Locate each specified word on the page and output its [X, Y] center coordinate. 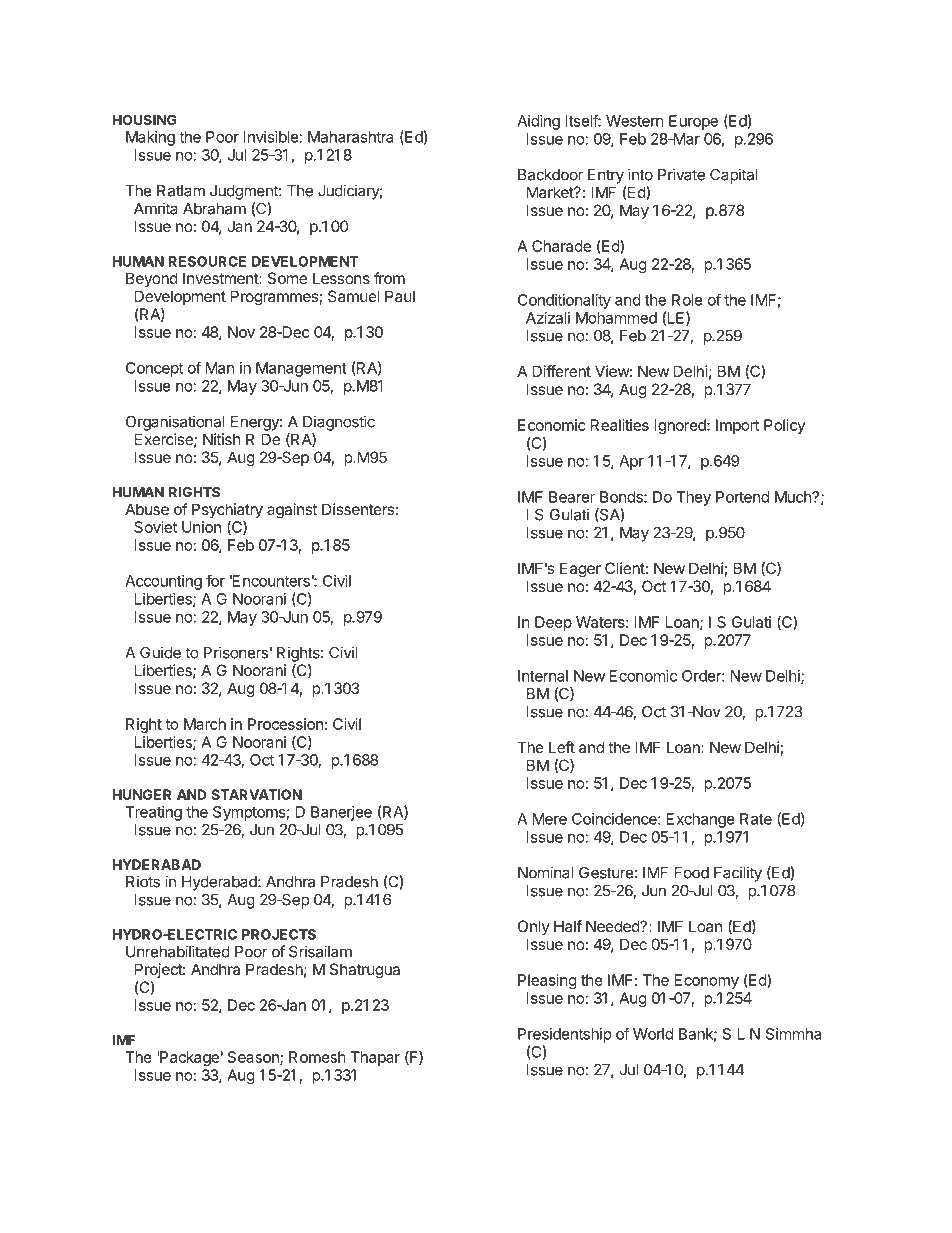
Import [737, 426]
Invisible [271, 137]
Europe [693, 122]
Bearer [572, 497]
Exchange [701, 820]
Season [254, 1058]
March [205, 724]
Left [562, 747]
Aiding [538, 122]
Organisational [175, 423]
